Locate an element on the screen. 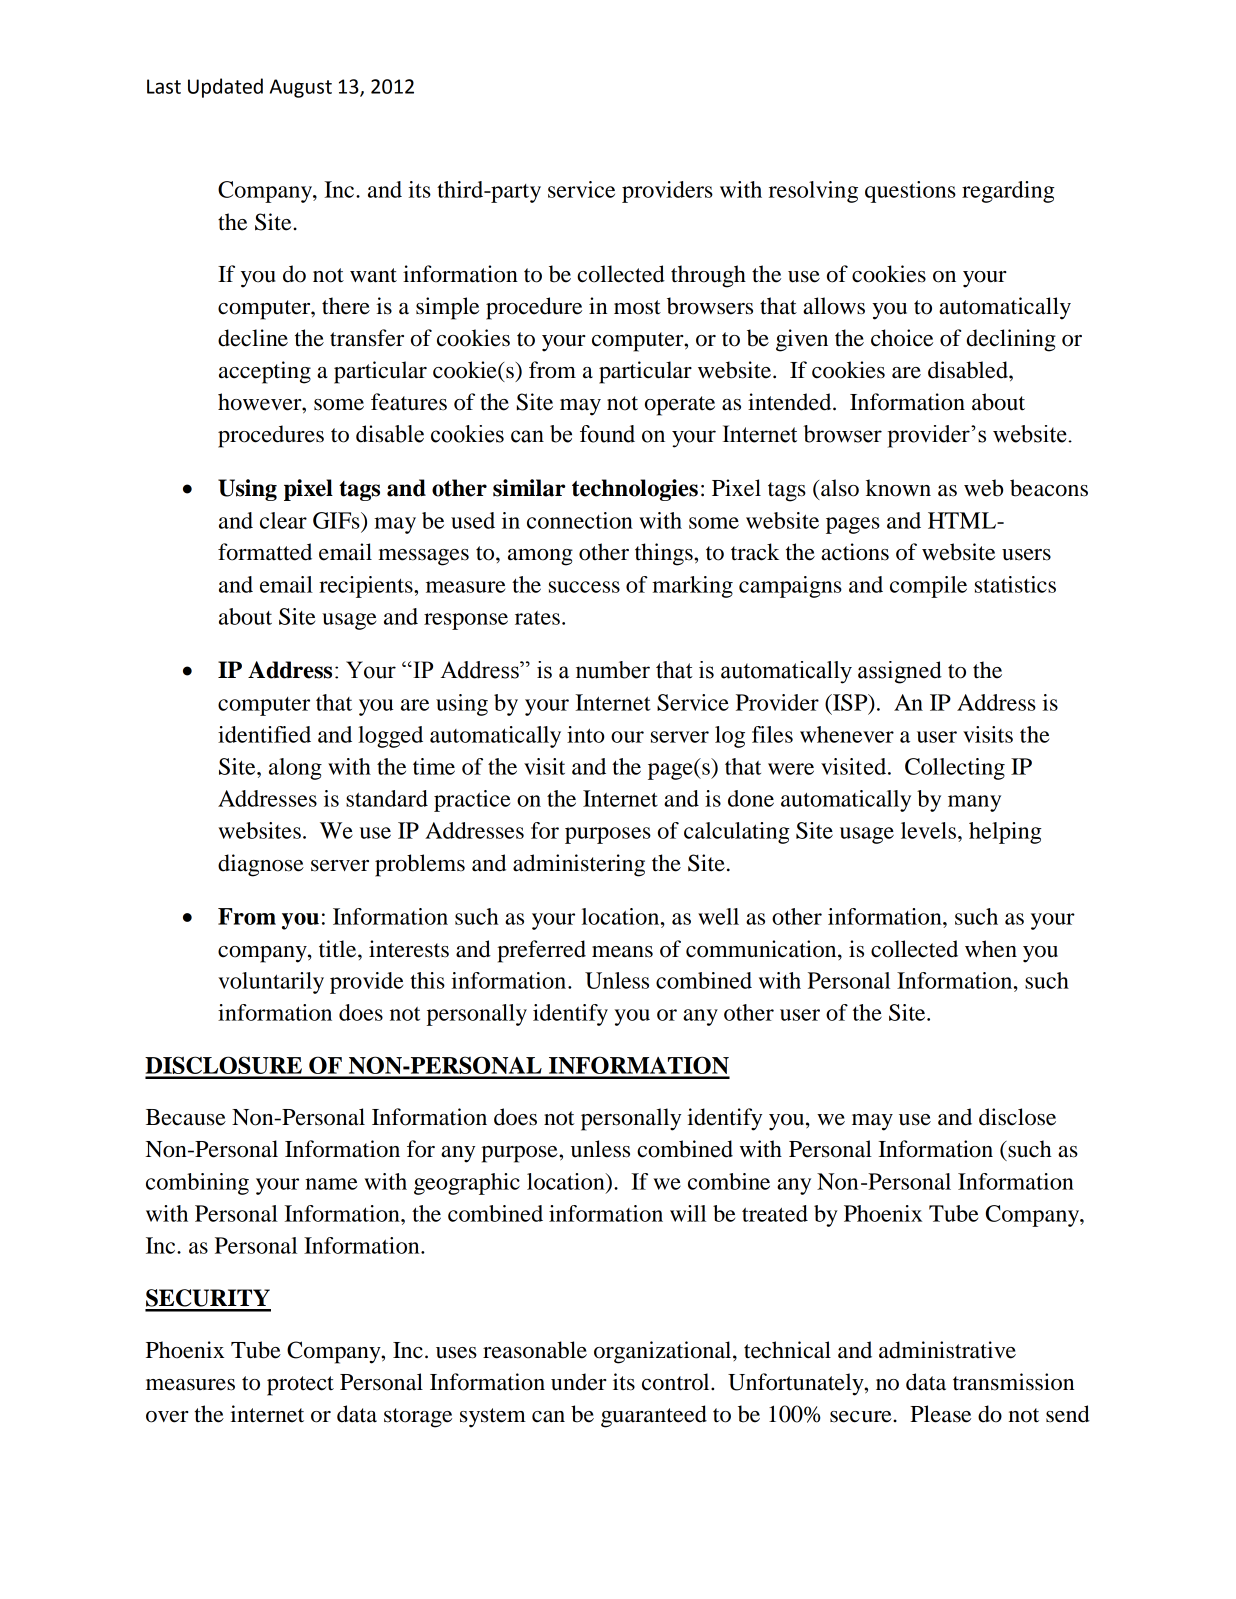  accepting is located at coordinates (265, 372).
